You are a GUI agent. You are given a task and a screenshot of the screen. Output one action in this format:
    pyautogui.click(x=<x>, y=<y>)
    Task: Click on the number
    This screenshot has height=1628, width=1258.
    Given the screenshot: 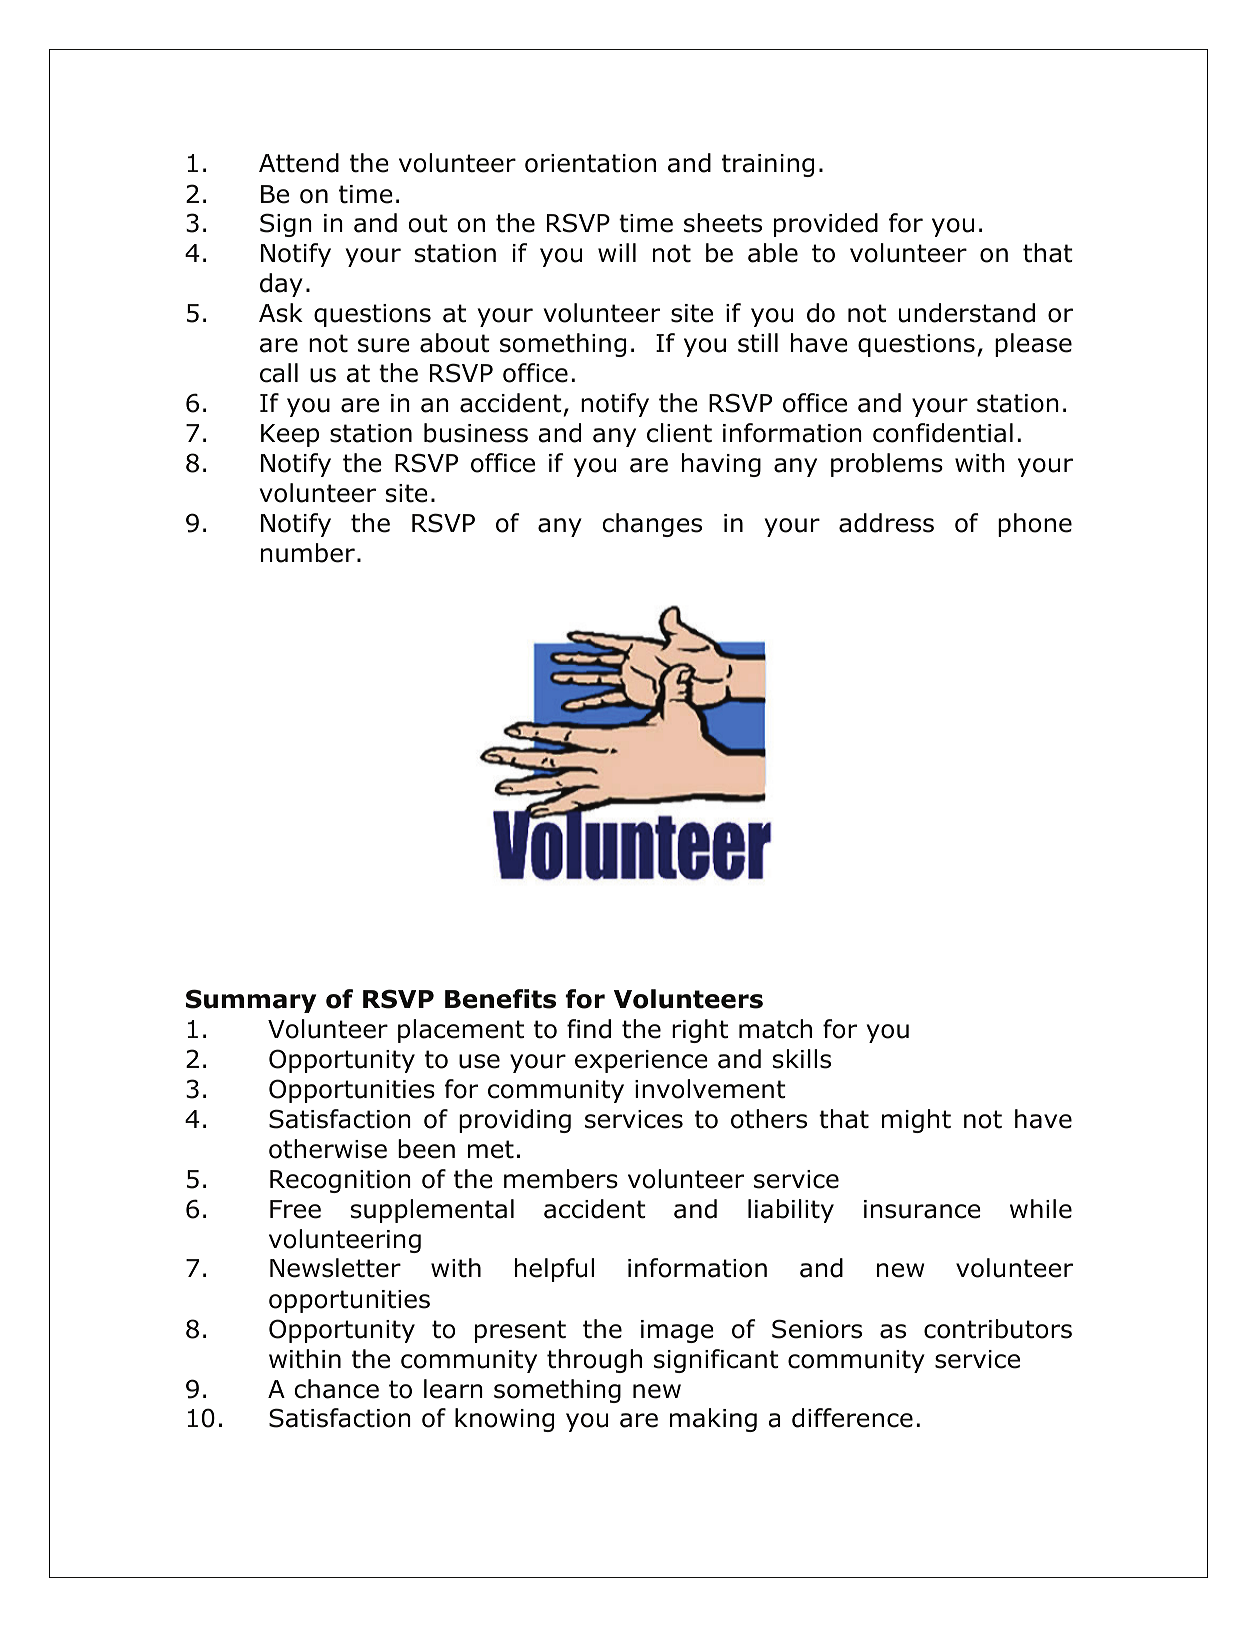 What is the action you would take?
    pyautogui.click(x=308, y=553)
